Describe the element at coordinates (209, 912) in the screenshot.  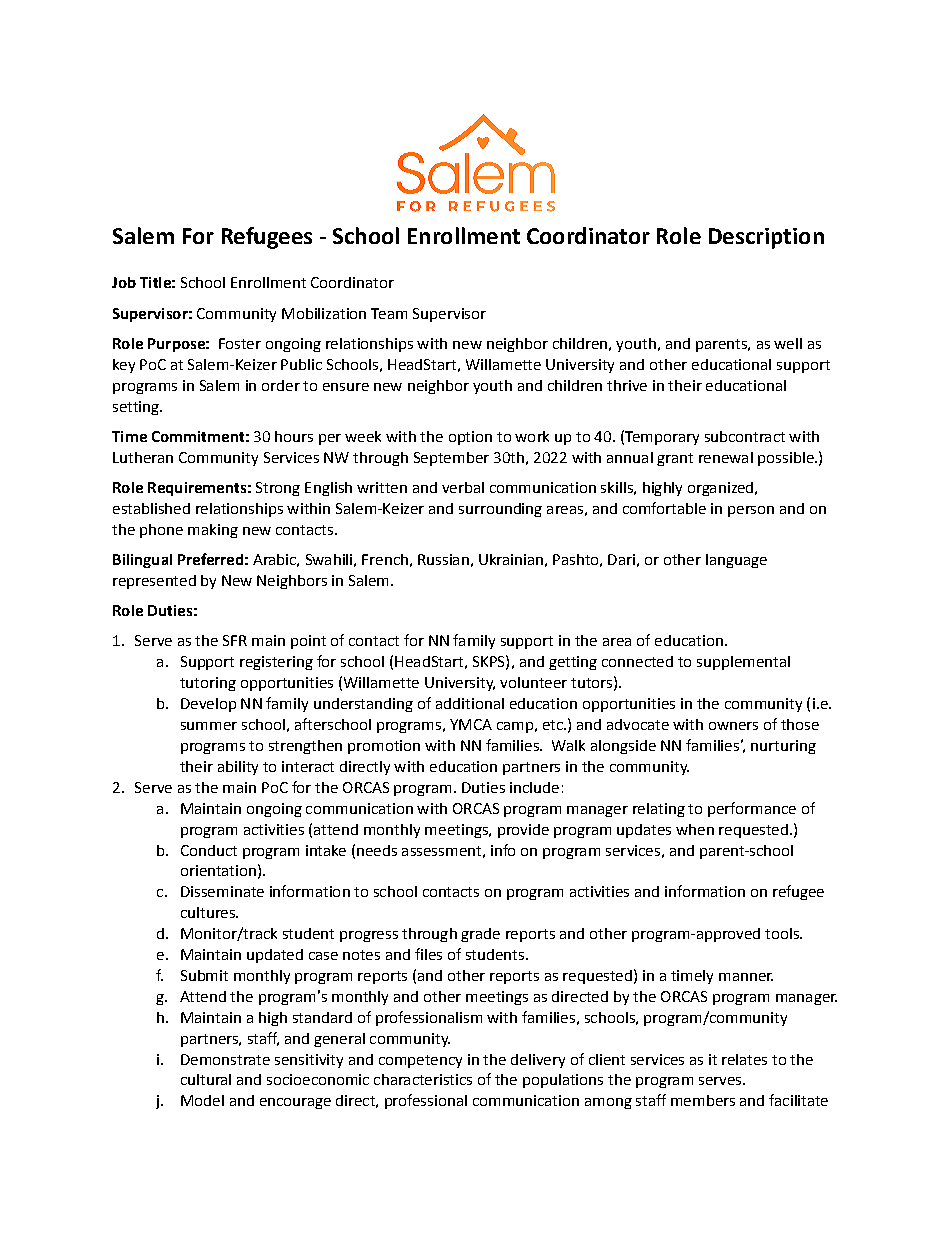
I see `cultures` at that location.
